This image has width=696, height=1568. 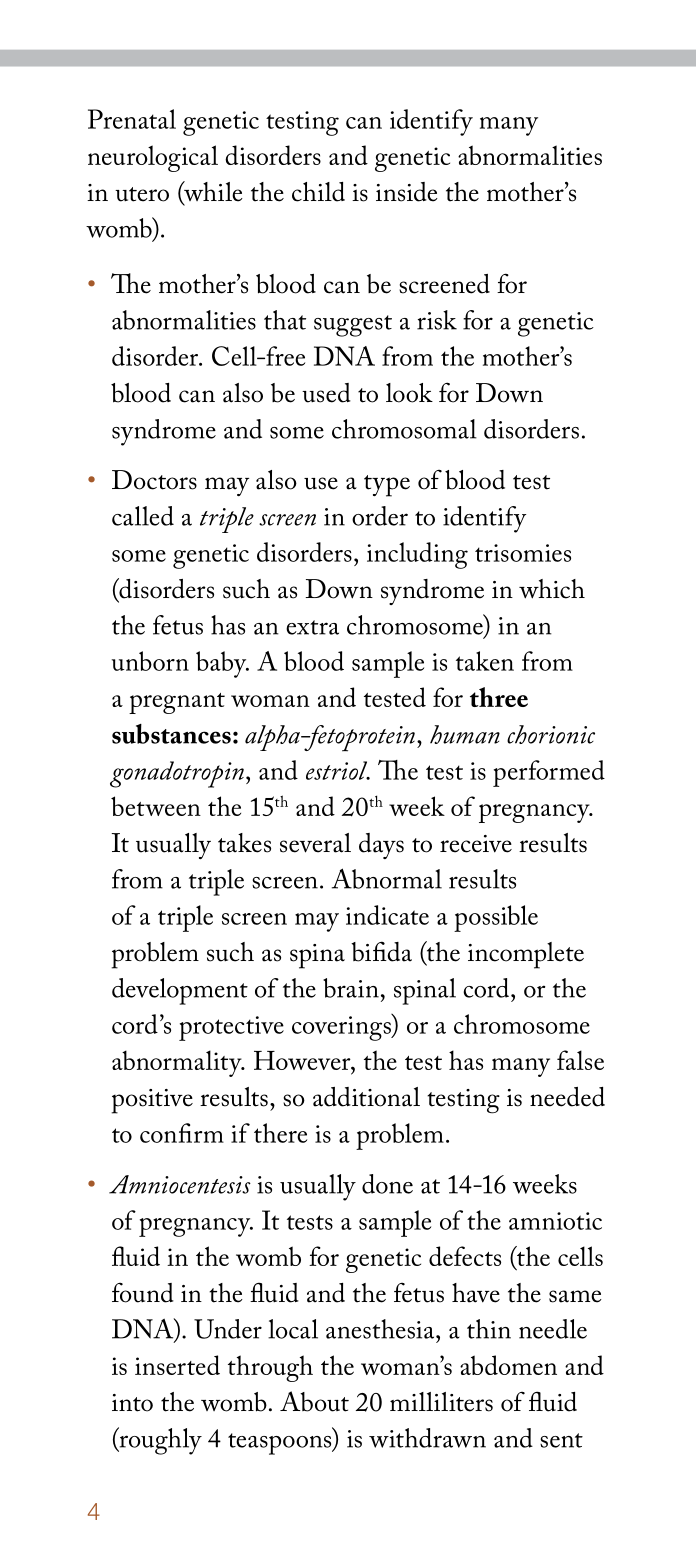 I want to click on About, so click(x=314, y=1401).
